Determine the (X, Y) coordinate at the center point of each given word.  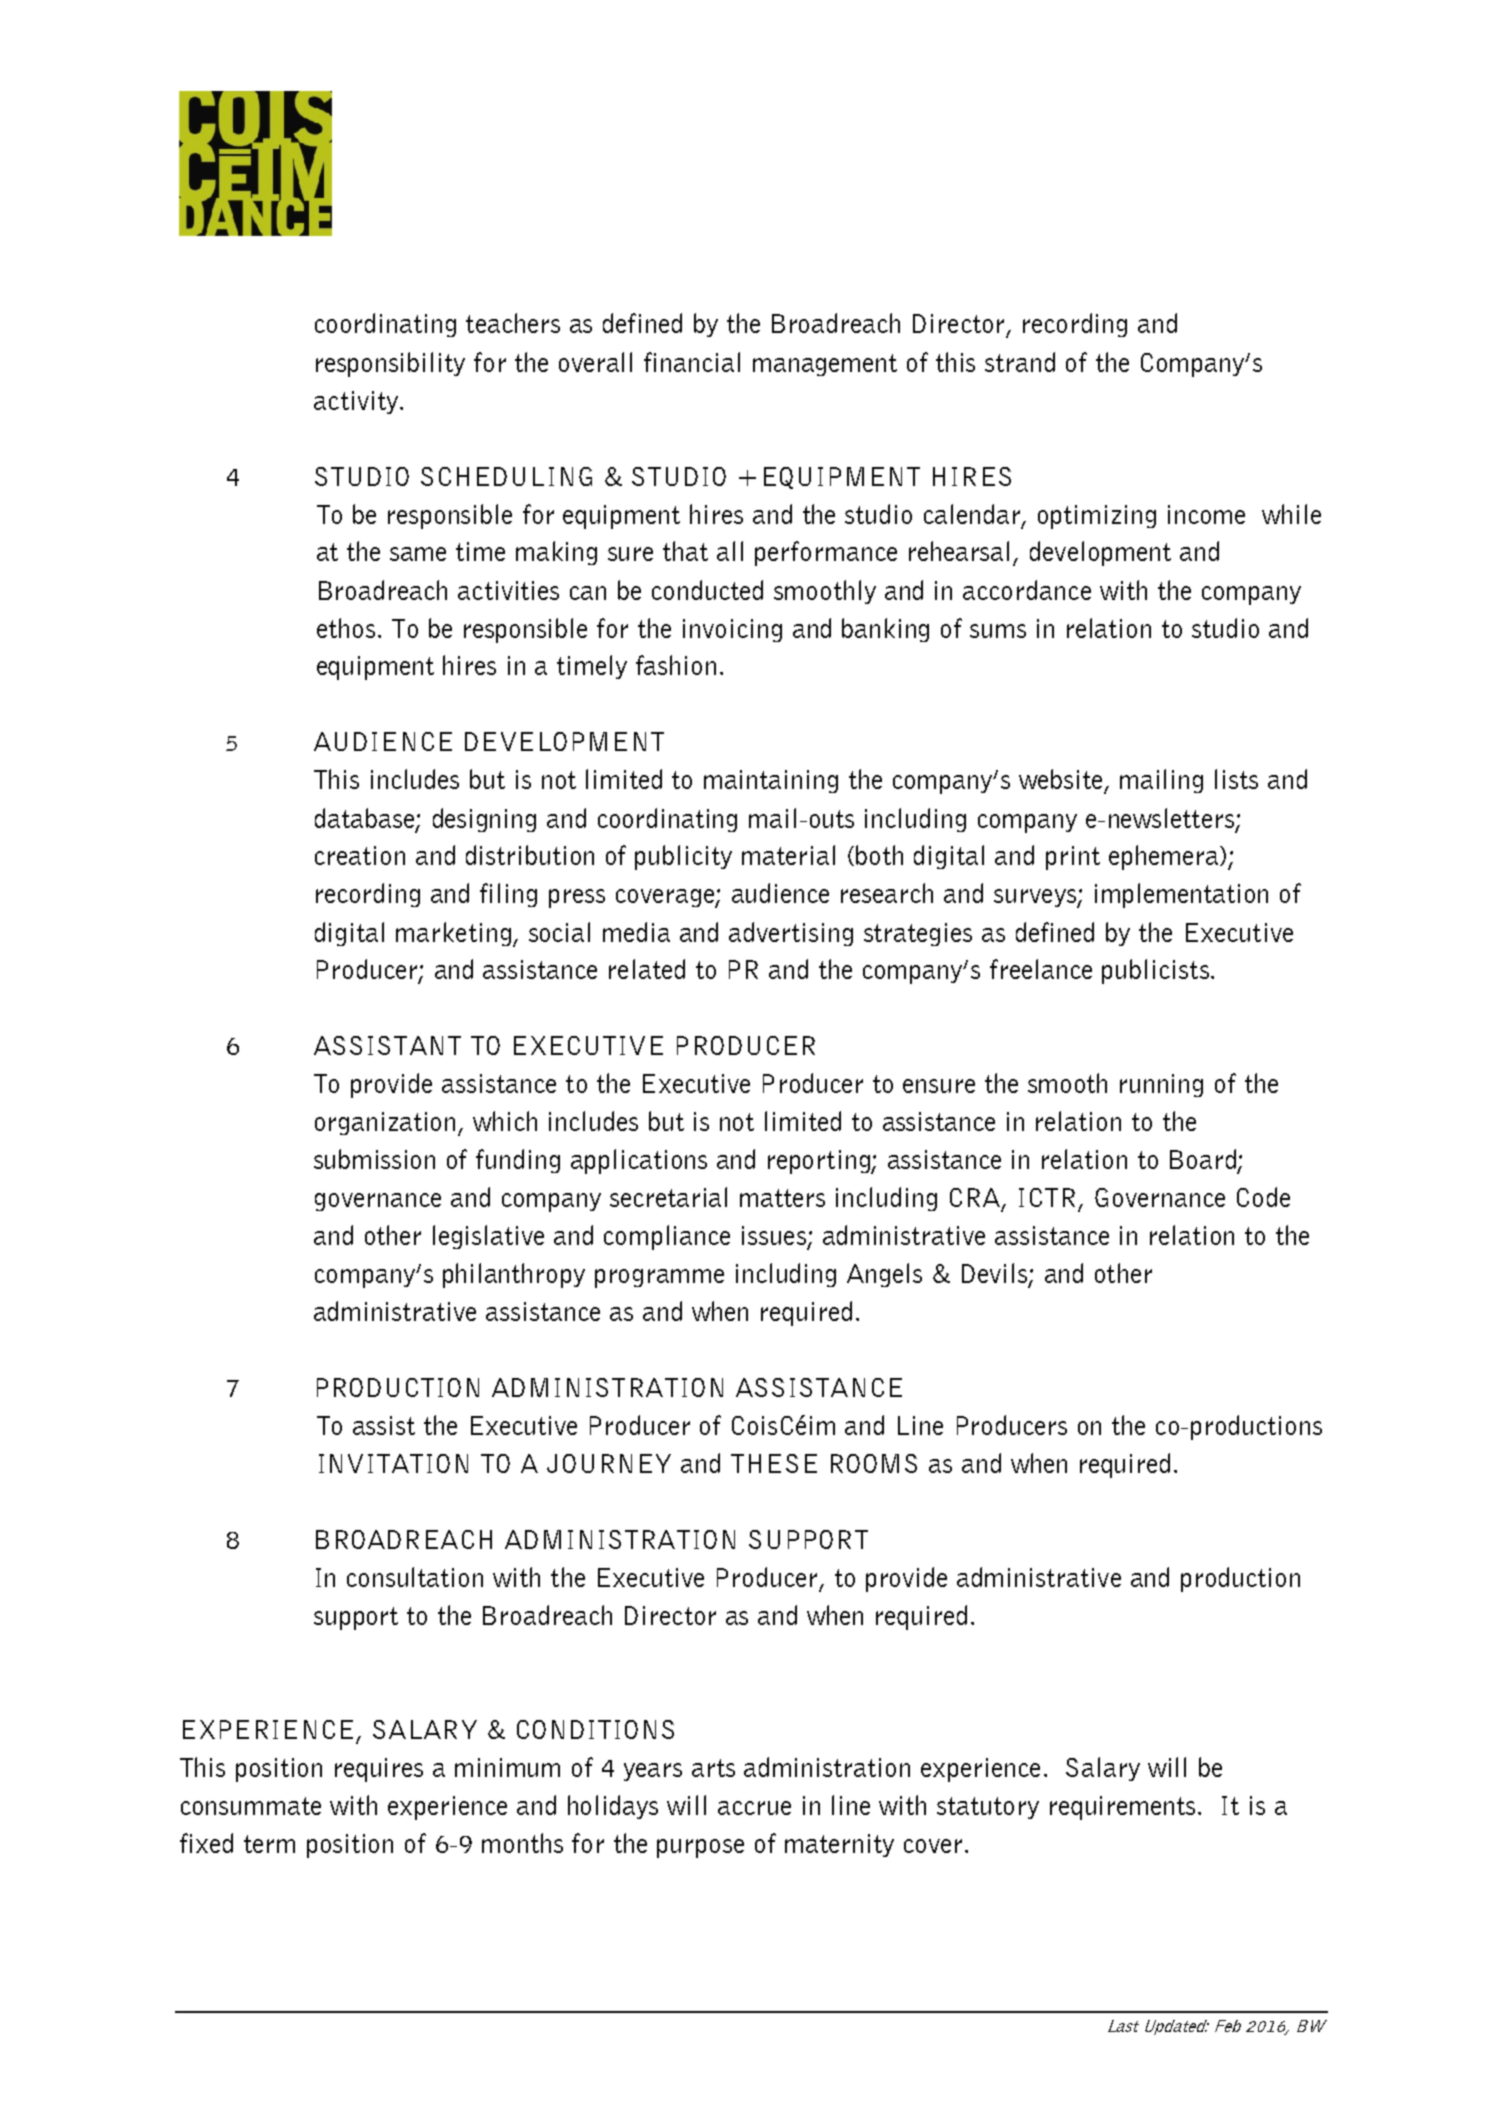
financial (692, 362)
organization (385, 1123)
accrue (754, 1808)
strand (1020, 362)
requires (379, 1770)
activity (356, 402)
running (1161, 1085)
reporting (820, 1162)
